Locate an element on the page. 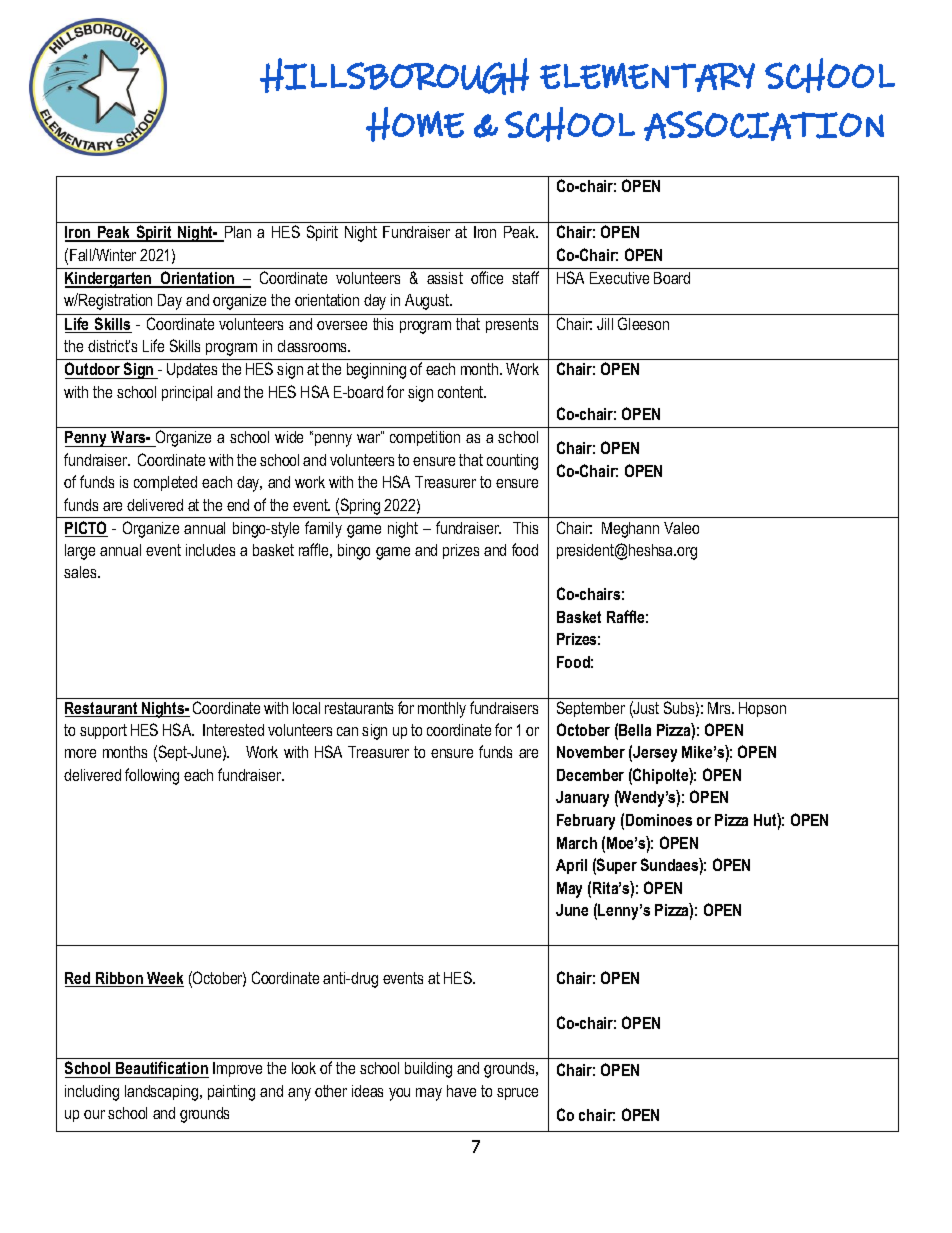 The image size is (952, 1233). includes is located at coordinates (210, 550).
